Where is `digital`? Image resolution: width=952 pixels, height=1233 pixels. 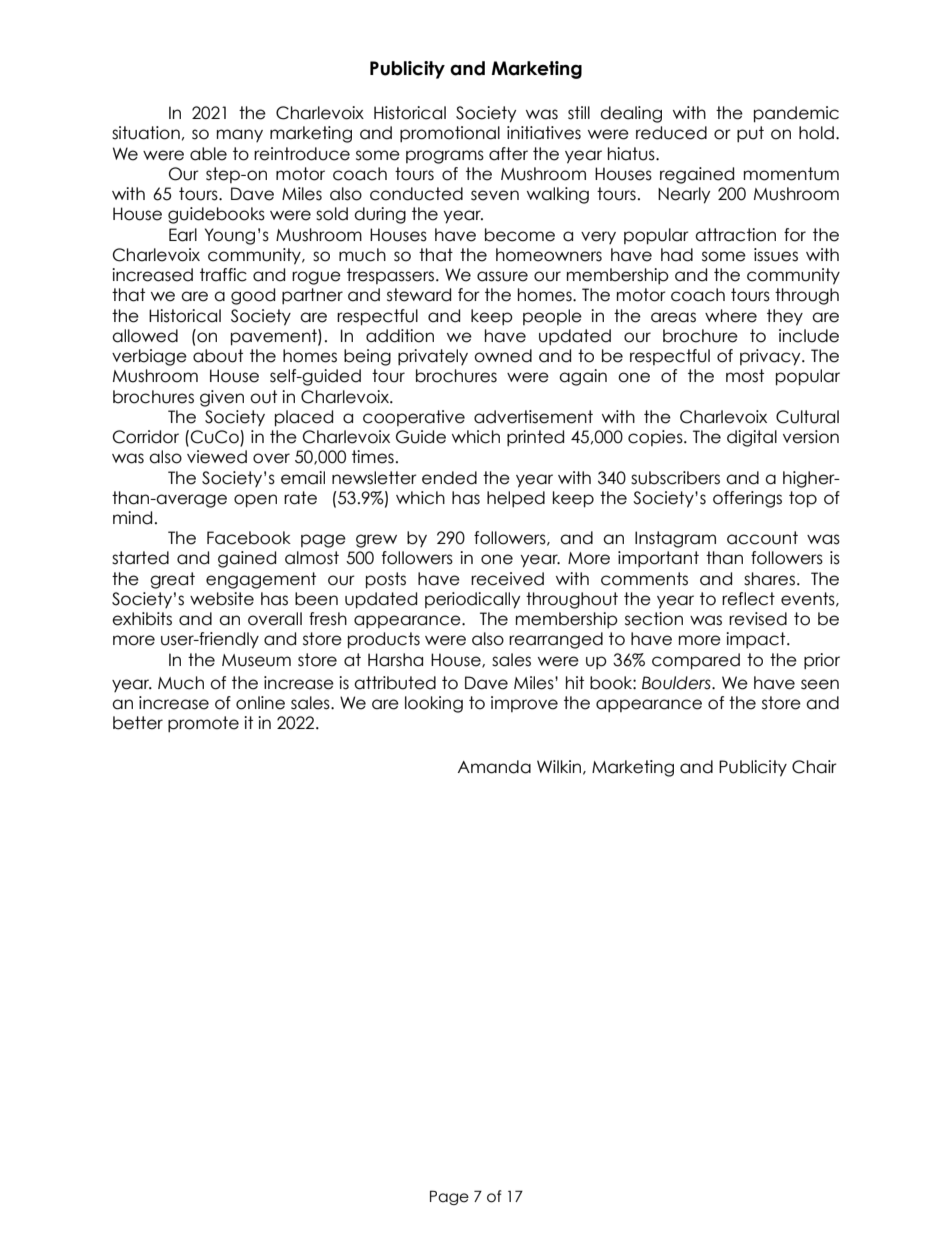 digital is located at coordinates (752, 438).
